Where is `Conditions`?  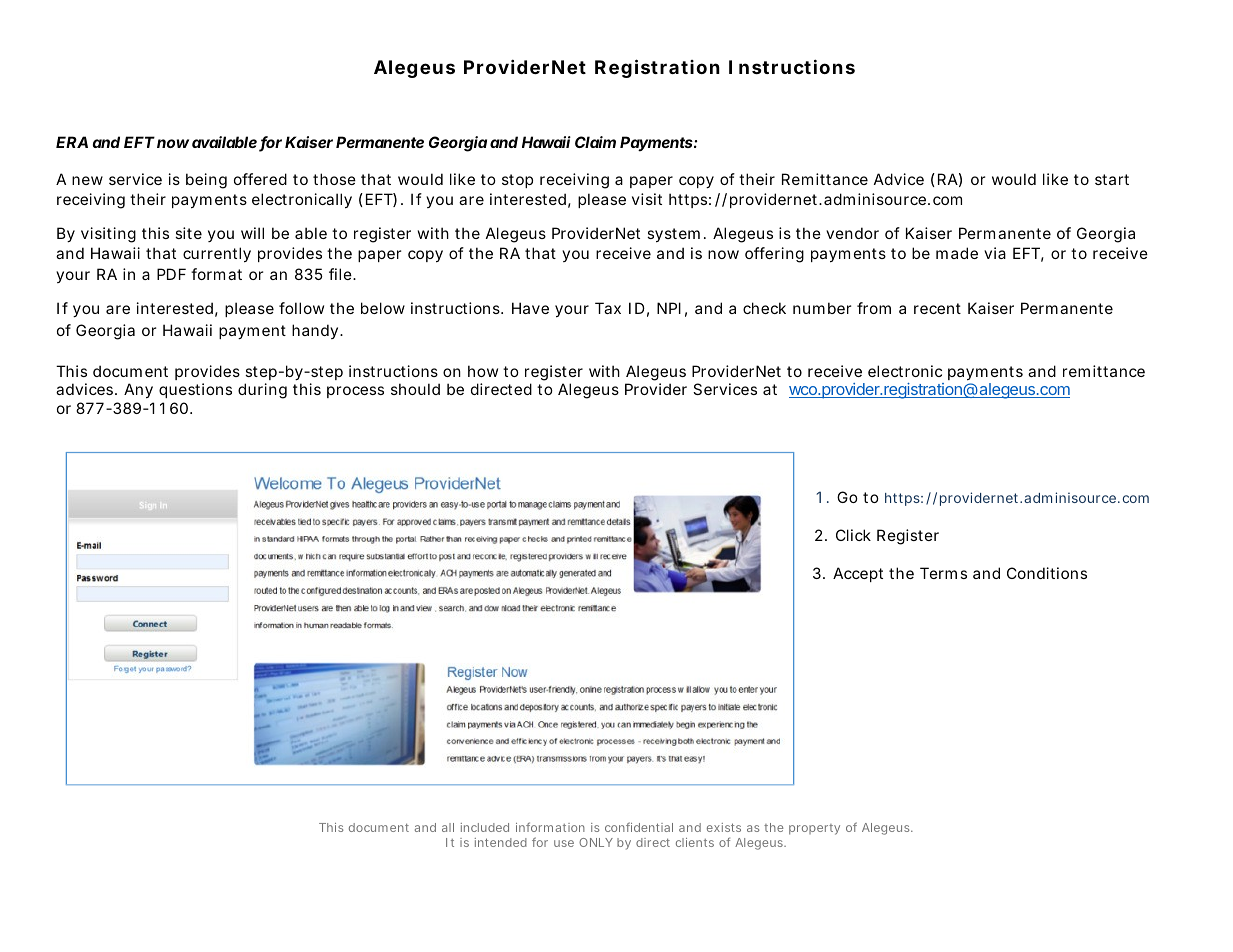
Conditions is located at coordinates (1047, 573).
